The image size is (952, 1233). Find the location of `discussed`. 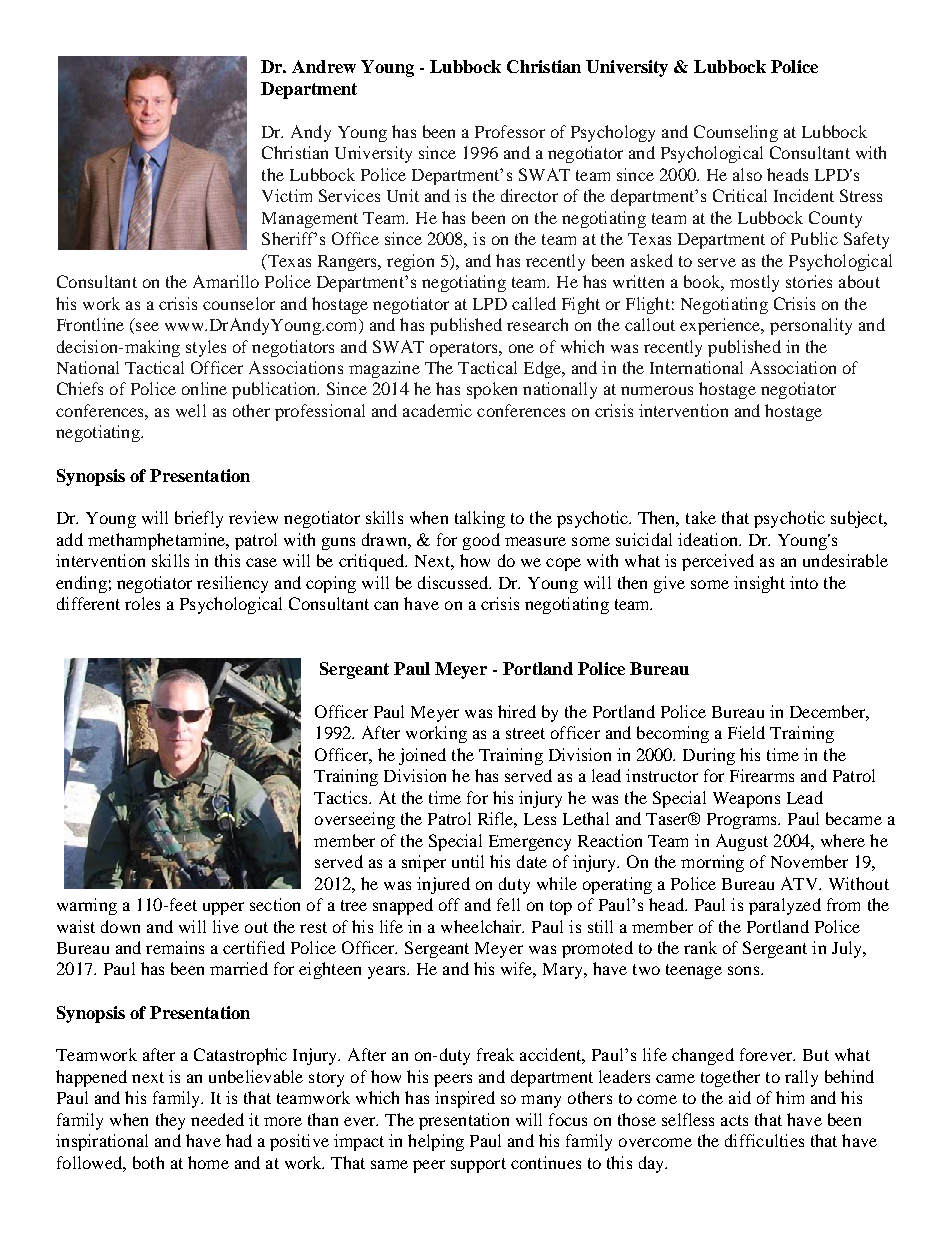

discussed is located at coordinates (454, 582).
